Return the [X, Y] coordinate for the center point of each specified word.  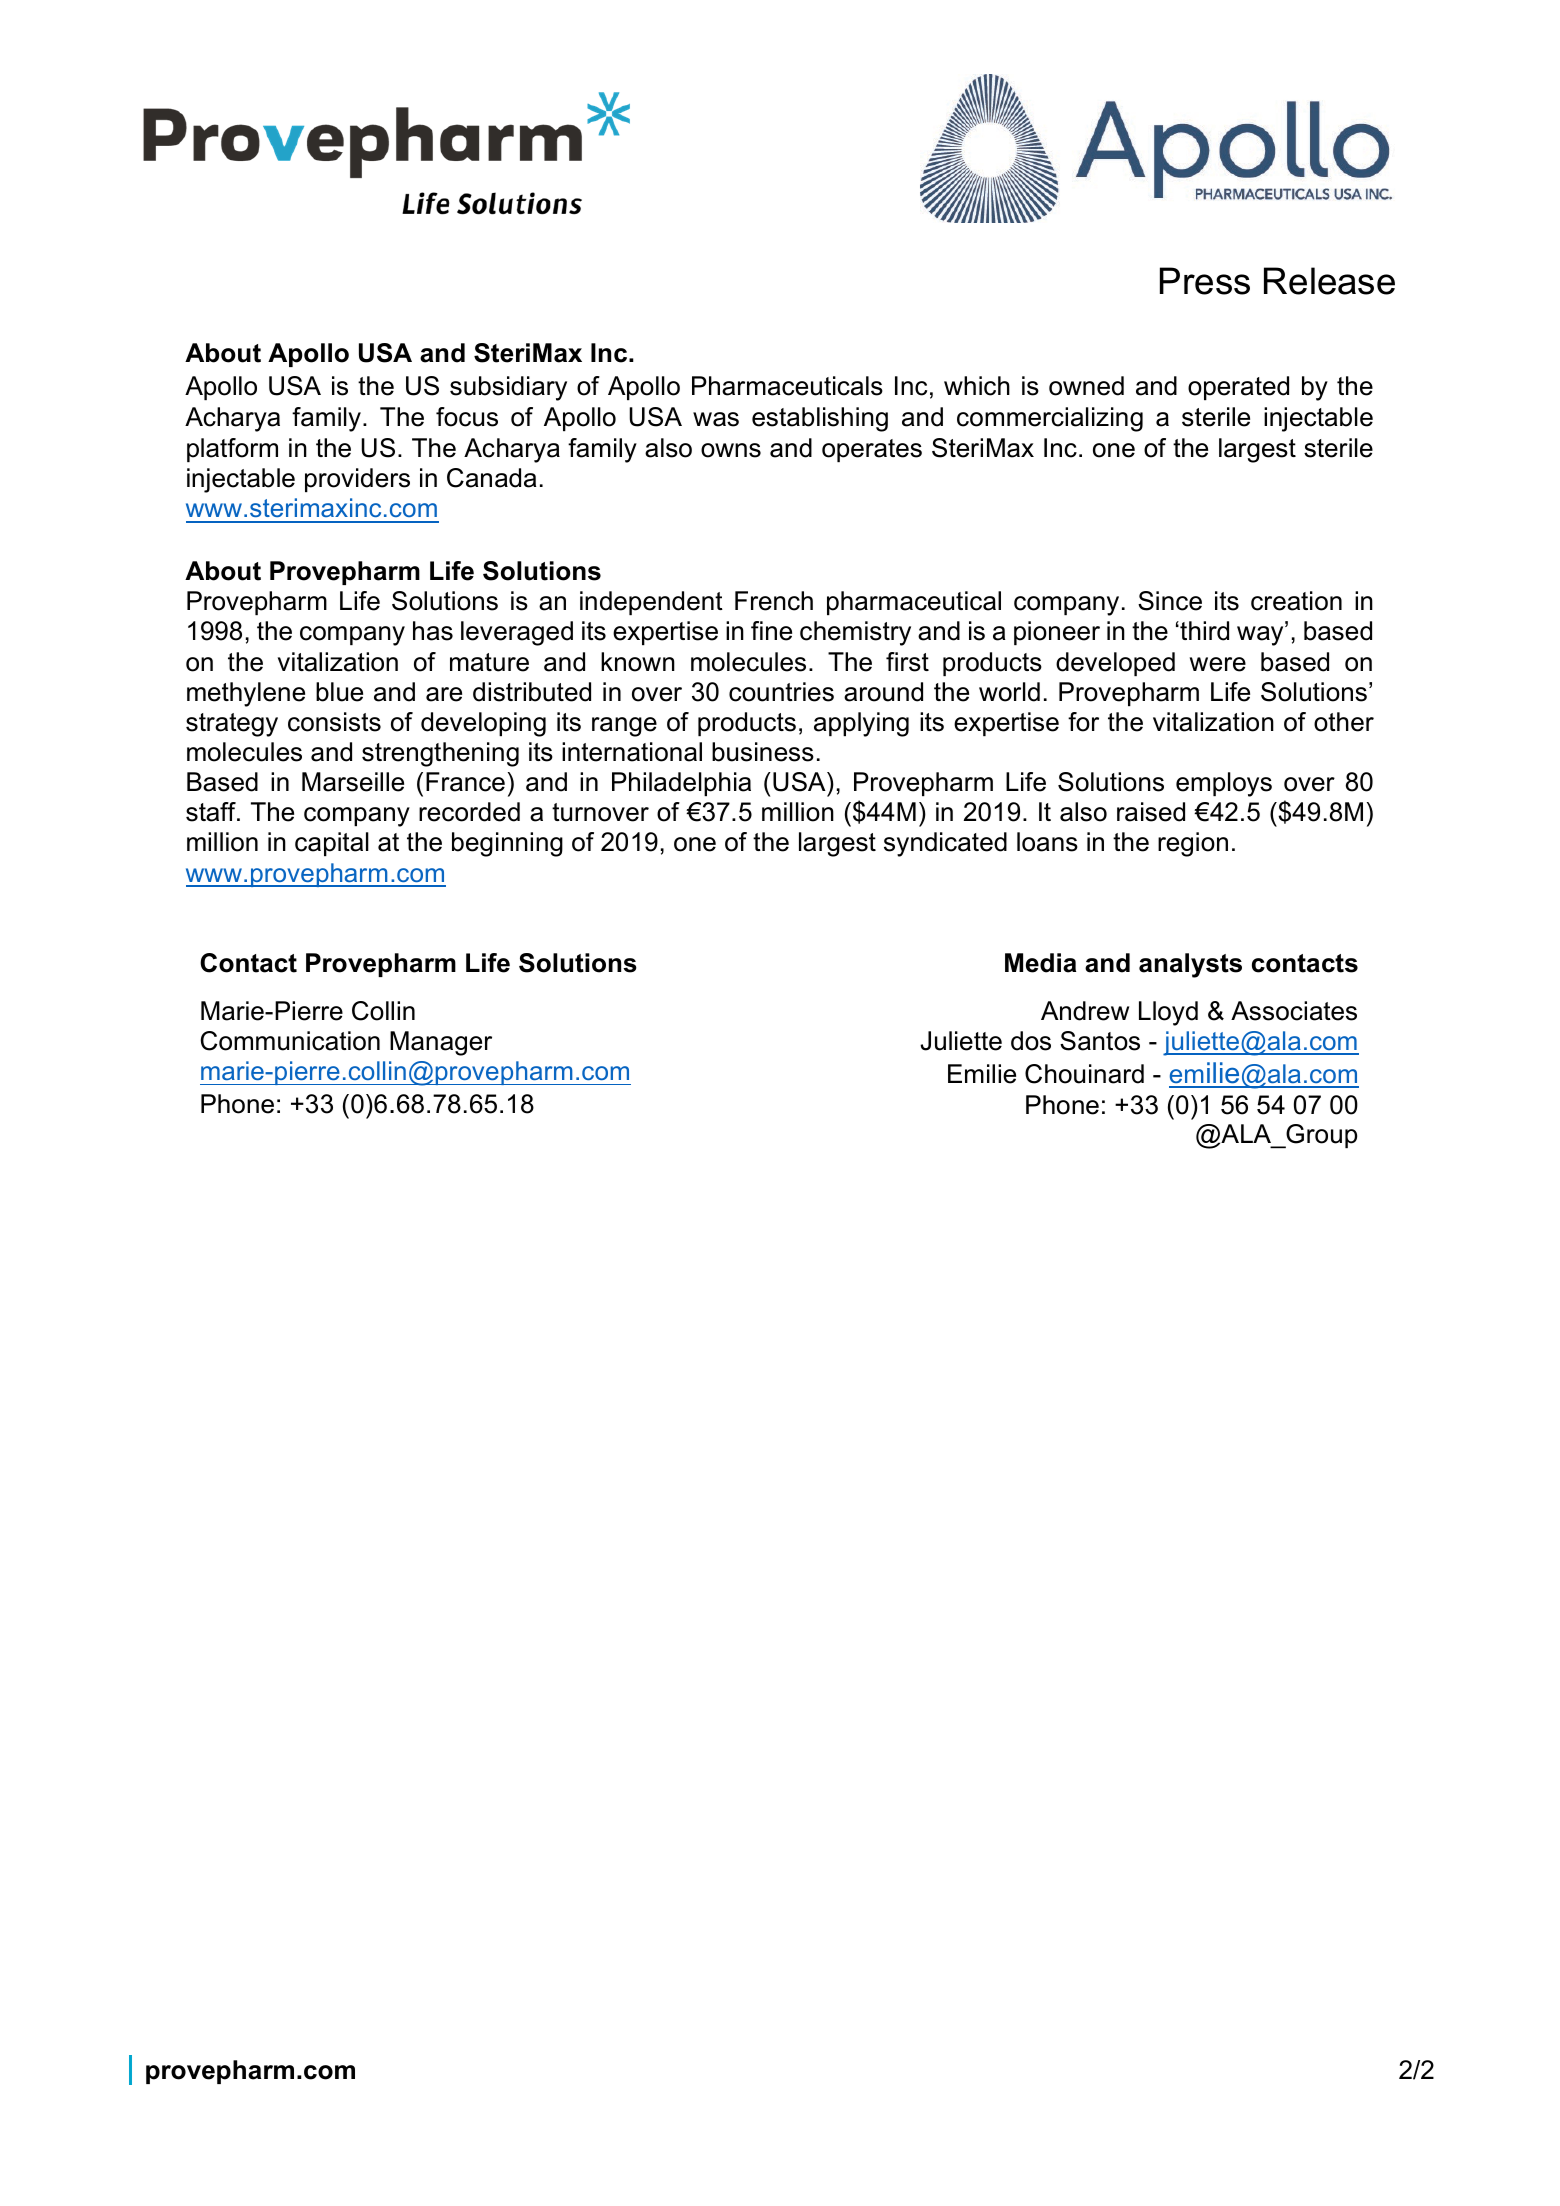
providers [357, 480]
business [763, 752]
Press [1205, 281]
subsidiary [508, 388]
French [774, 601]
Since [1170, 601]
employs [1224, 784]
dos [1031, 1041]
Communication [290, 1041]
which [977, 386]
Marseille [353, 782]
